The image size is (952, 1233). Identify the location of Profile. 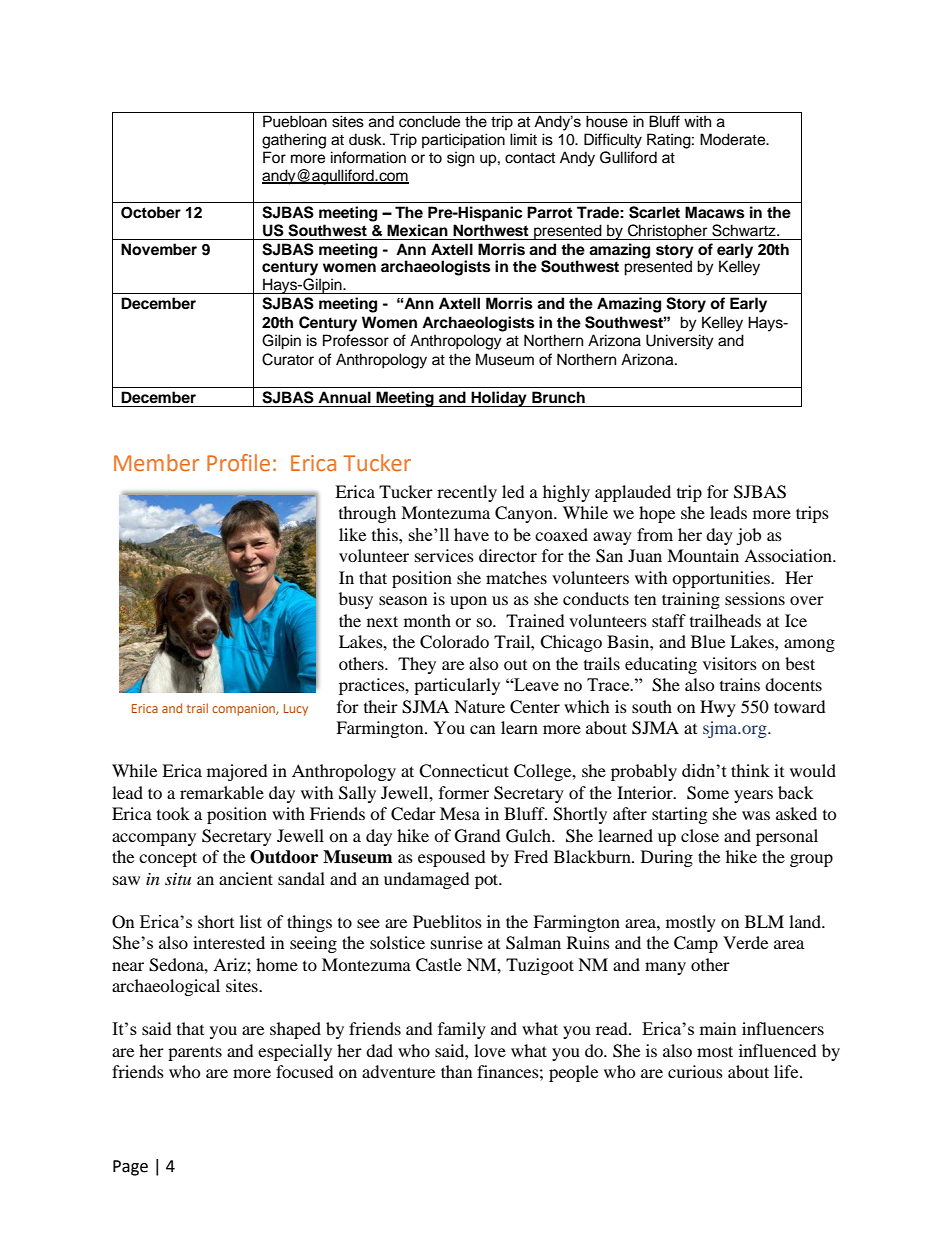
(238, 463).
